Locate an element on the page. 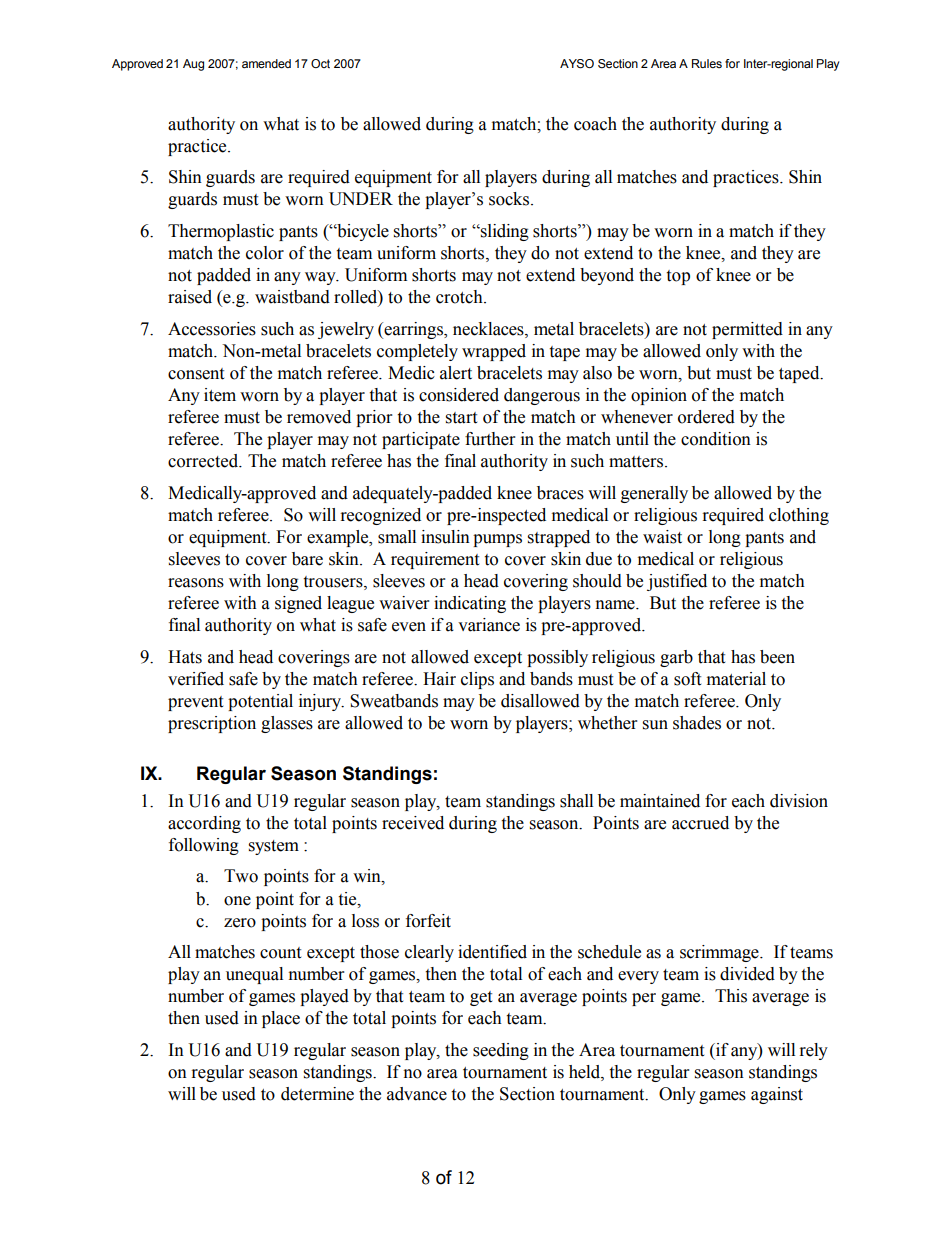 The height and width of the image is (1233, 952). place is located at coordinates (281, 1019).
